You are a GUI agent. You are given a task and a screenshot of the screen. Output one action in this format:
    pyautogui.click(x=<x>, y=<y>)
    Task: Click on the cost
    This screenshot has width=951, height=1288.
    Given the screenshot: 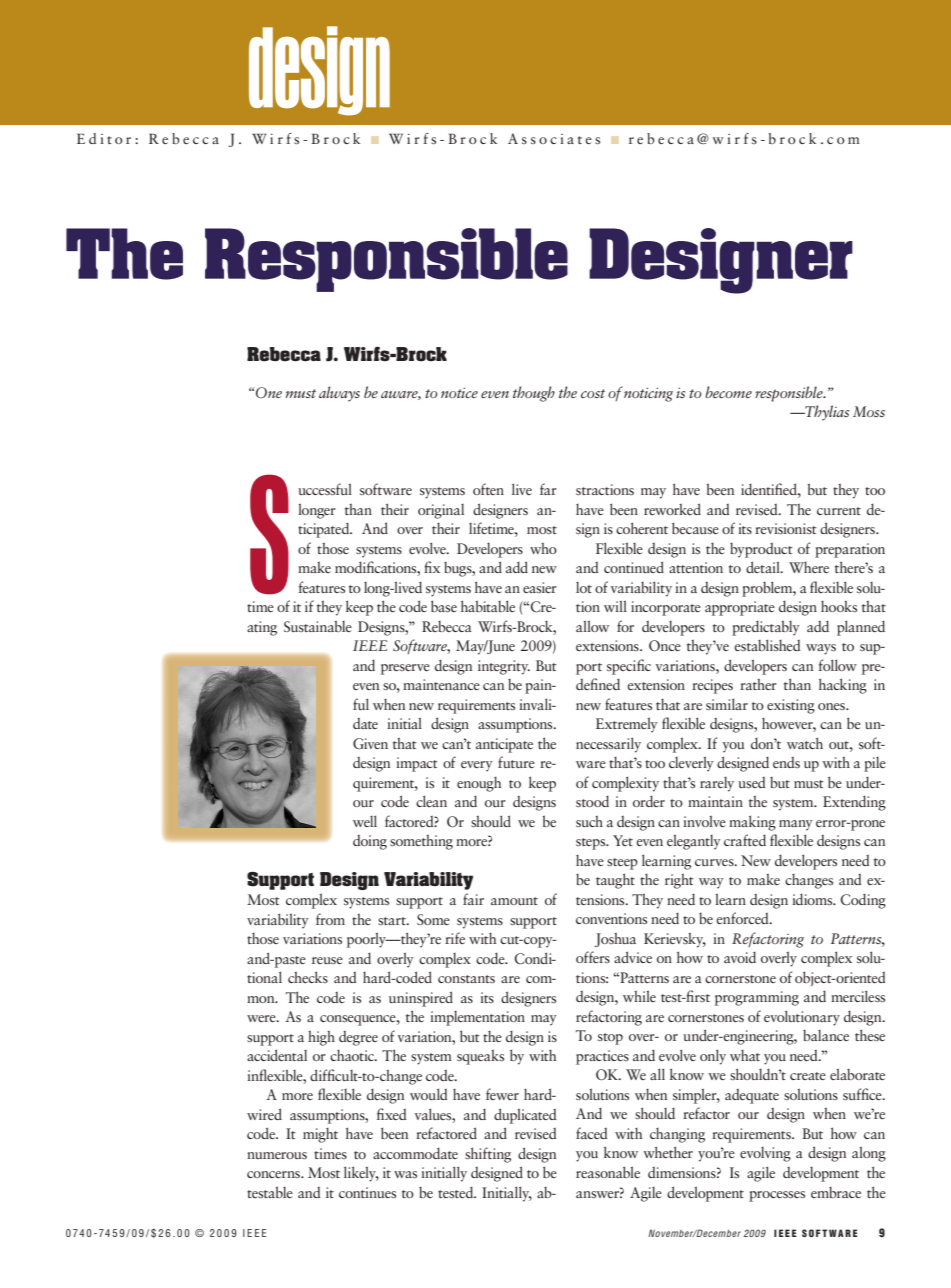 What is the action you would take?
    pyautogui.click(x=593, y=393)
